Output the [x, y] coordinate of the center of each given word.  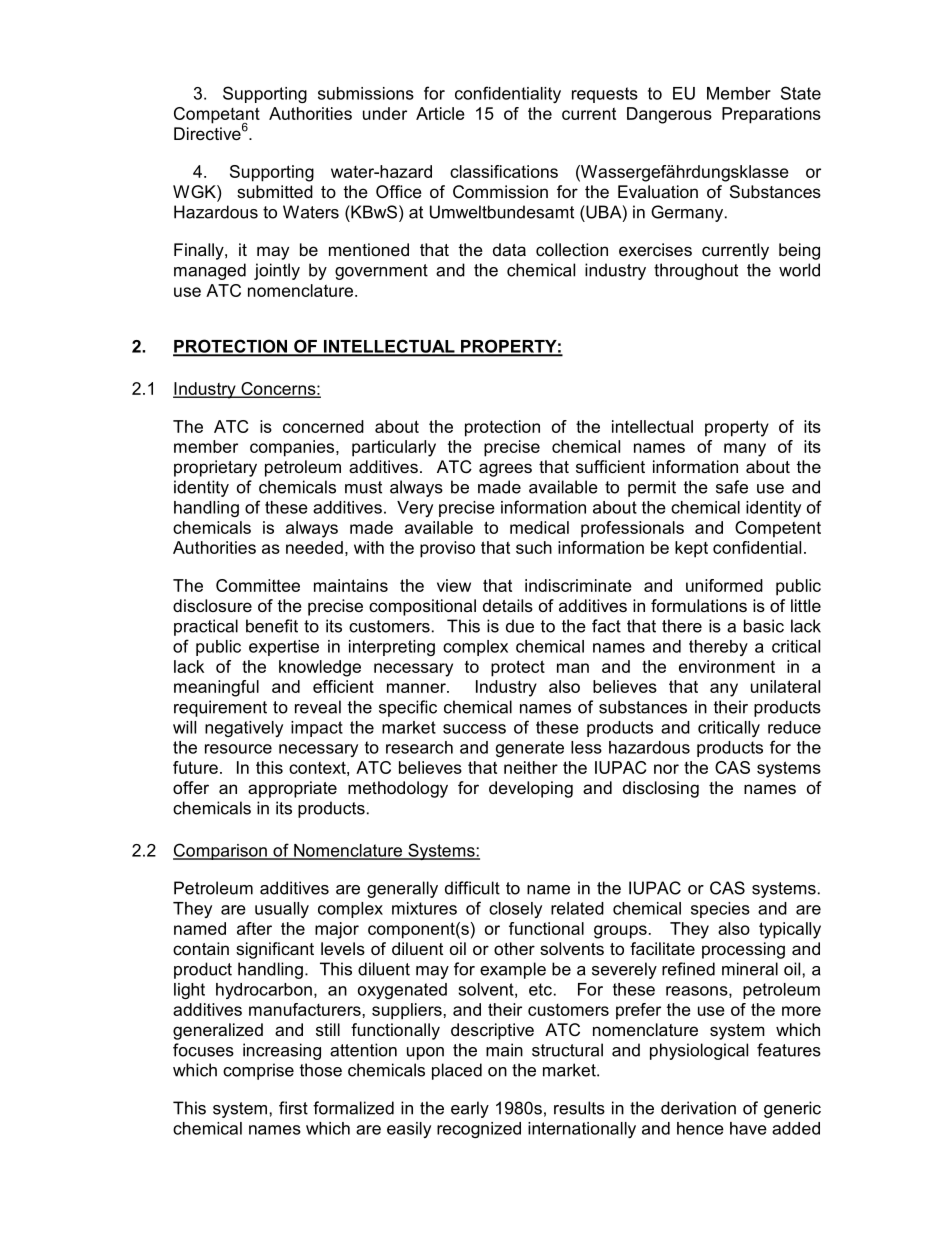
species [720, 910]
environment [727, 666]
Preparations [771, 115]
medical [539, 527]
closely [515, 910]
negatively [244, 729]
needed [314, 547]
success [474, 729]
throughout [696, 271]
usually [282, 910]
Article [440, 113]
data [509, 249]
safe [732, 487]
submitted [275, 191]
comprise [258, 1071]
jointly [277, 271]
